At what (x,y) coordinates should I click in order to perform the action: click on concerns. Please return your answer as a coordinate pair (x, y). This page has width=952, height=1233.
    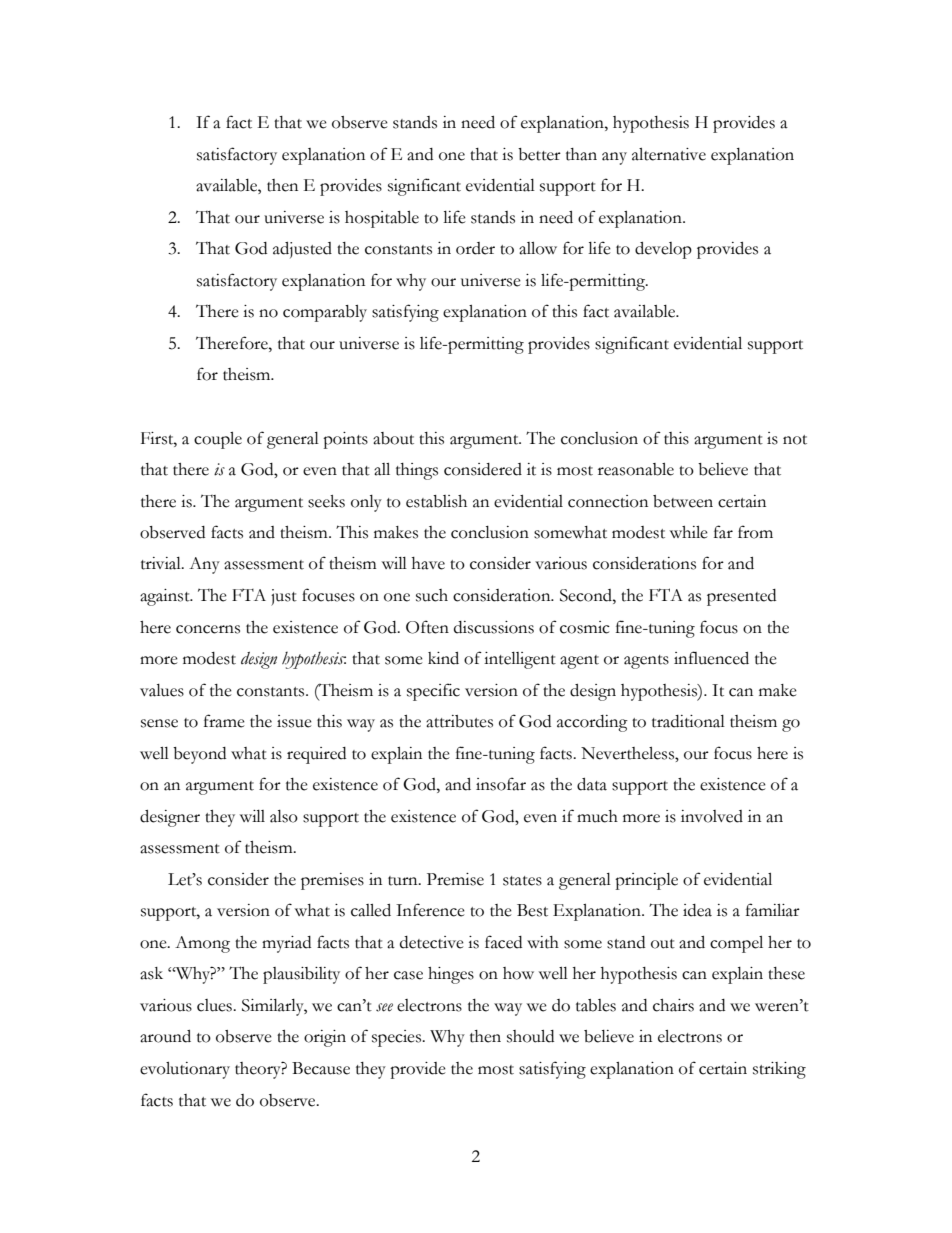
    Looking at the image, I should click on (208, 629).
